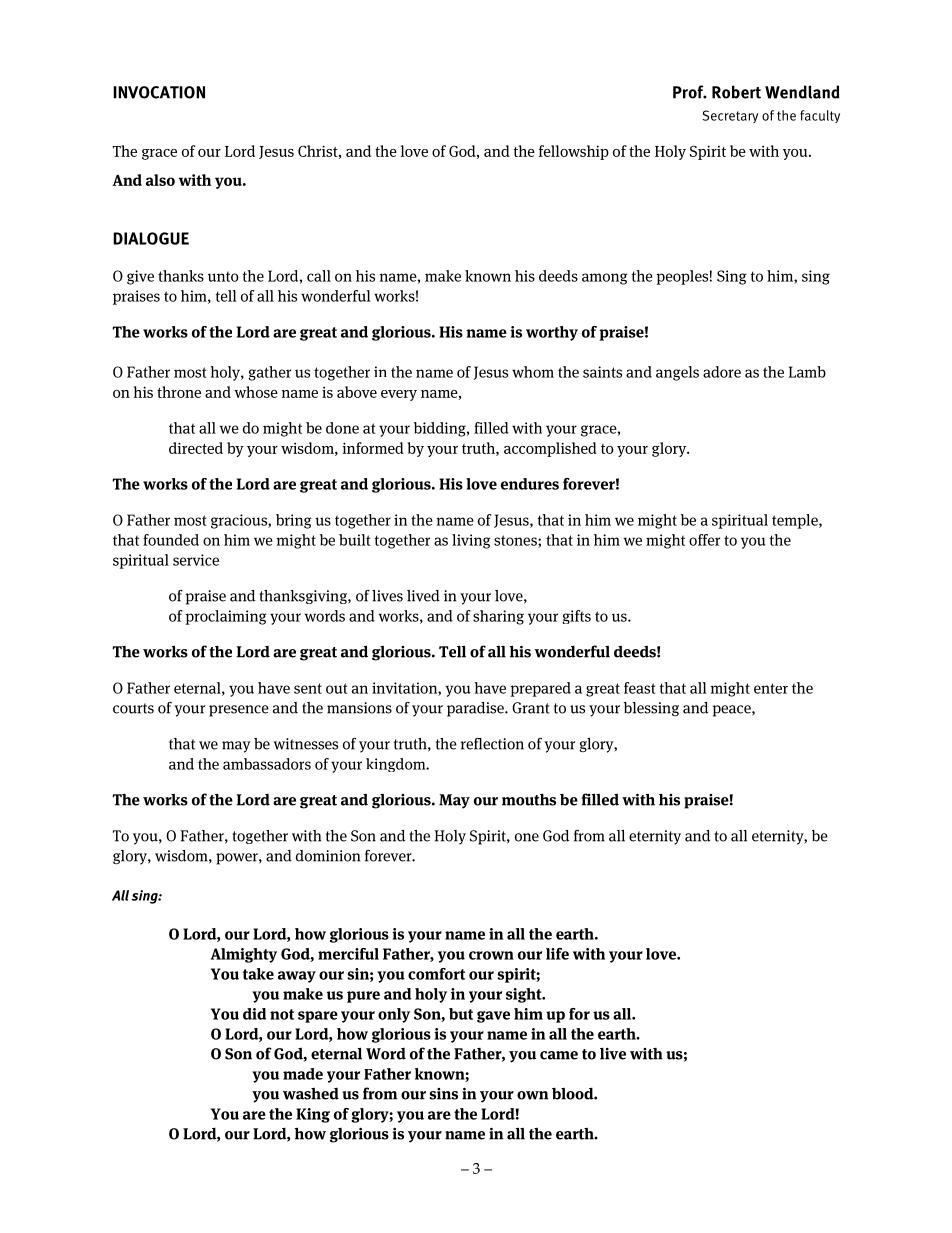 The height and width of the image is (1233, 952). What do you see at coordinates (704, 540) in the image?
I see `offer` at bounding box center [704, 540].
